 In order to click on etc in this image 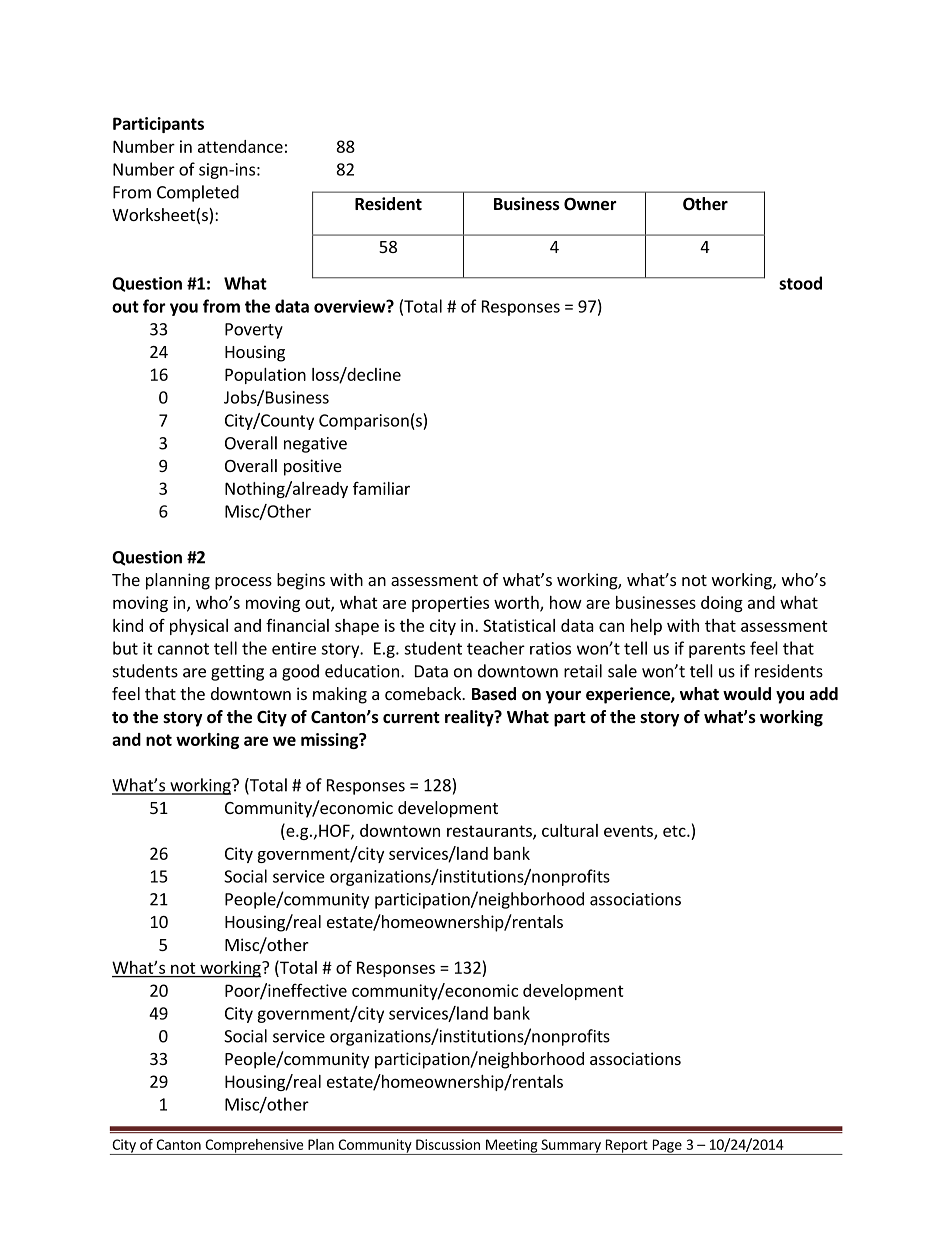, I will do `click(675, 831)`.
